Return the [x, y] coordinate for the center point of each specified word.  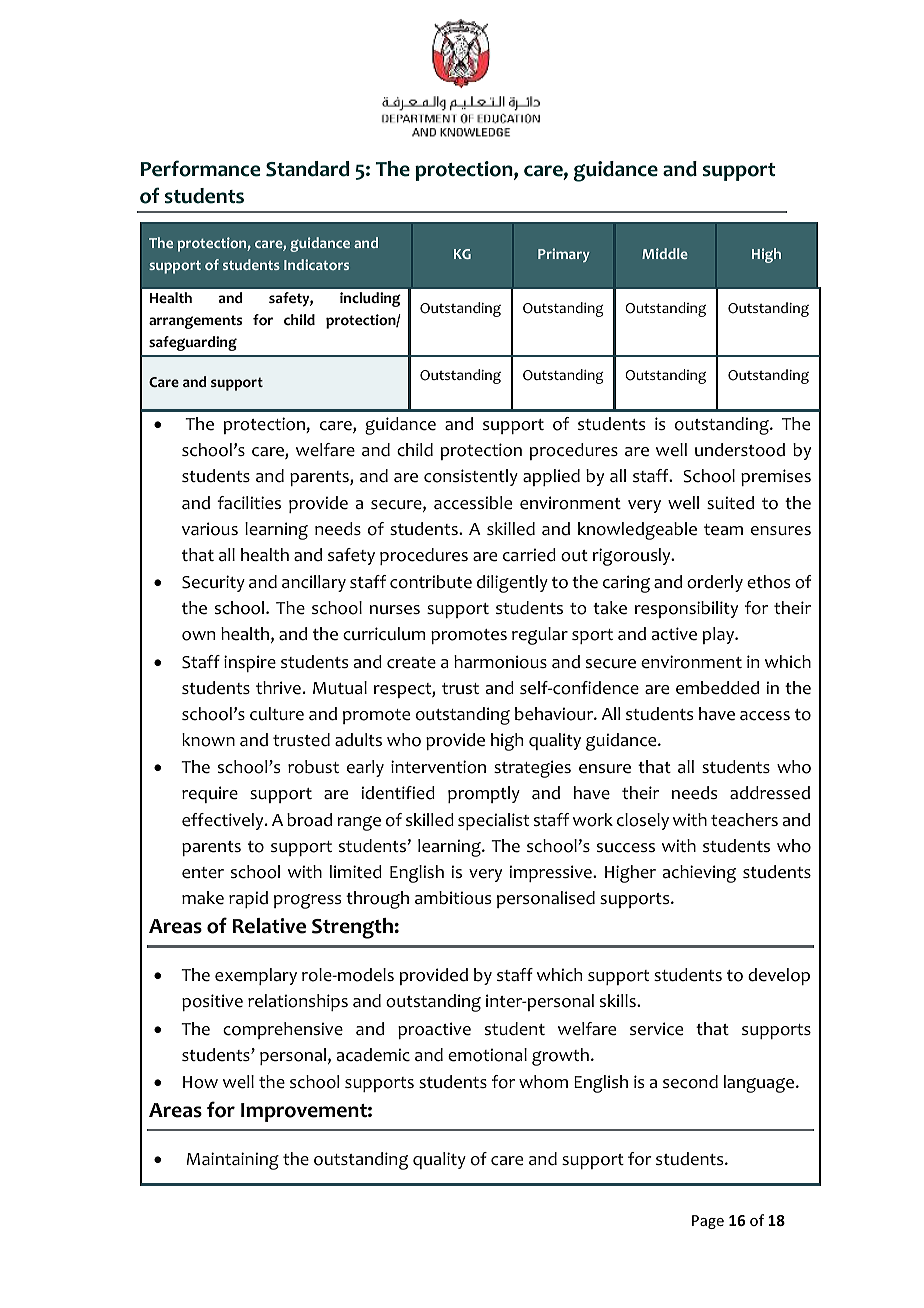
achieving [699, 874]
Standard [307, 169]
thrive [278, 688]
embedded [717, 688]
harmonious [500, 662]
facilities [249, 503]
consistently [471, 477]
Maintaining [233, 1161]
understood [740, 450]
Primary [564, 255]
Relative [269, 926]
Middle [665, 253]
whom [543, 1082]
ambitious [453, 898]
